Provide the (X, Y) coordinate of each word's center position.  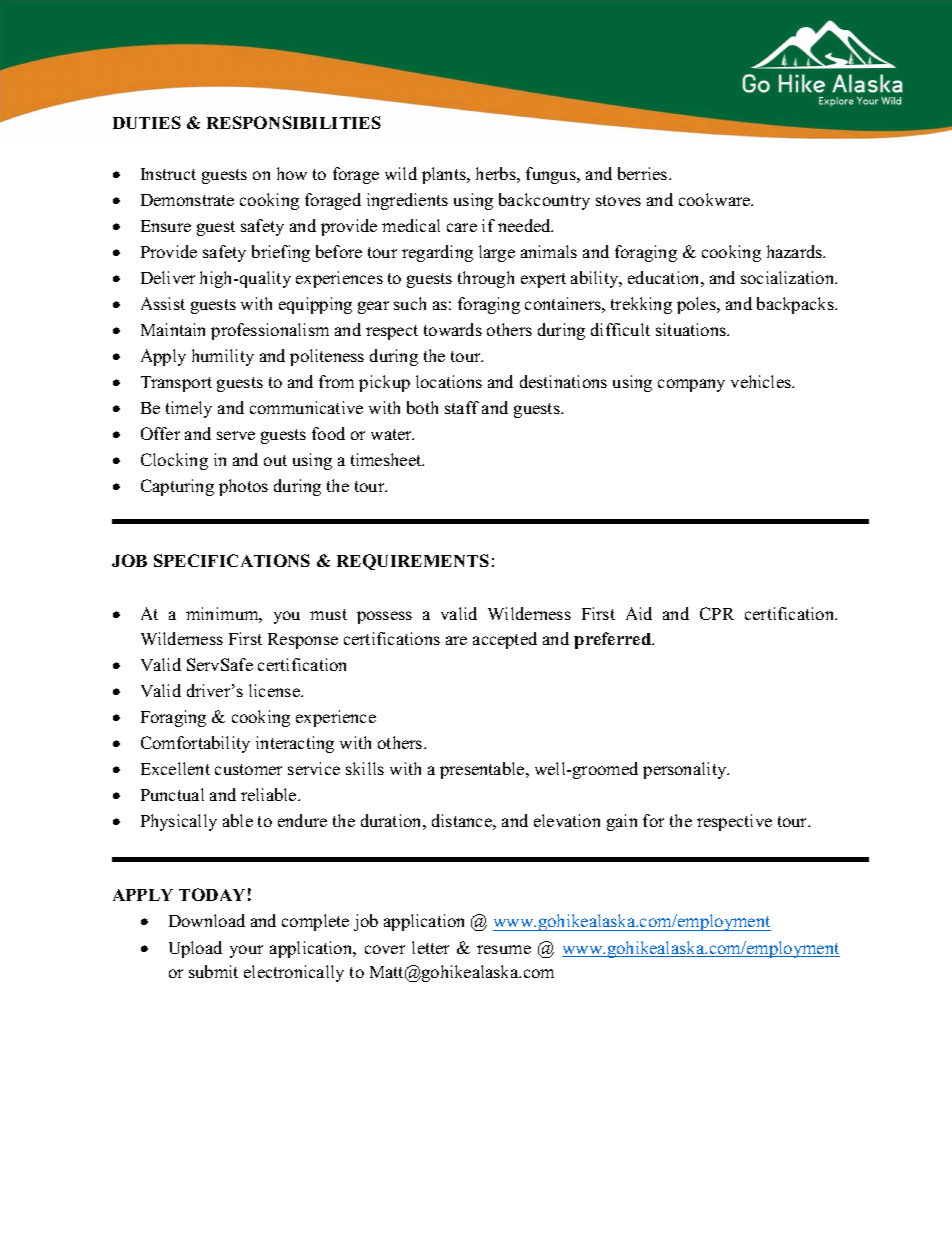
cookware (716, 199)
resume (504, 949)
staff (462, 407)
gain (622, 822)
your (246, 951)
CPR (717, 613)
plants (445, 175)
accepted (505, 640)
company (691, 385)
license (275, 690)
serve (236, 435)
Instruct (168, 174)
